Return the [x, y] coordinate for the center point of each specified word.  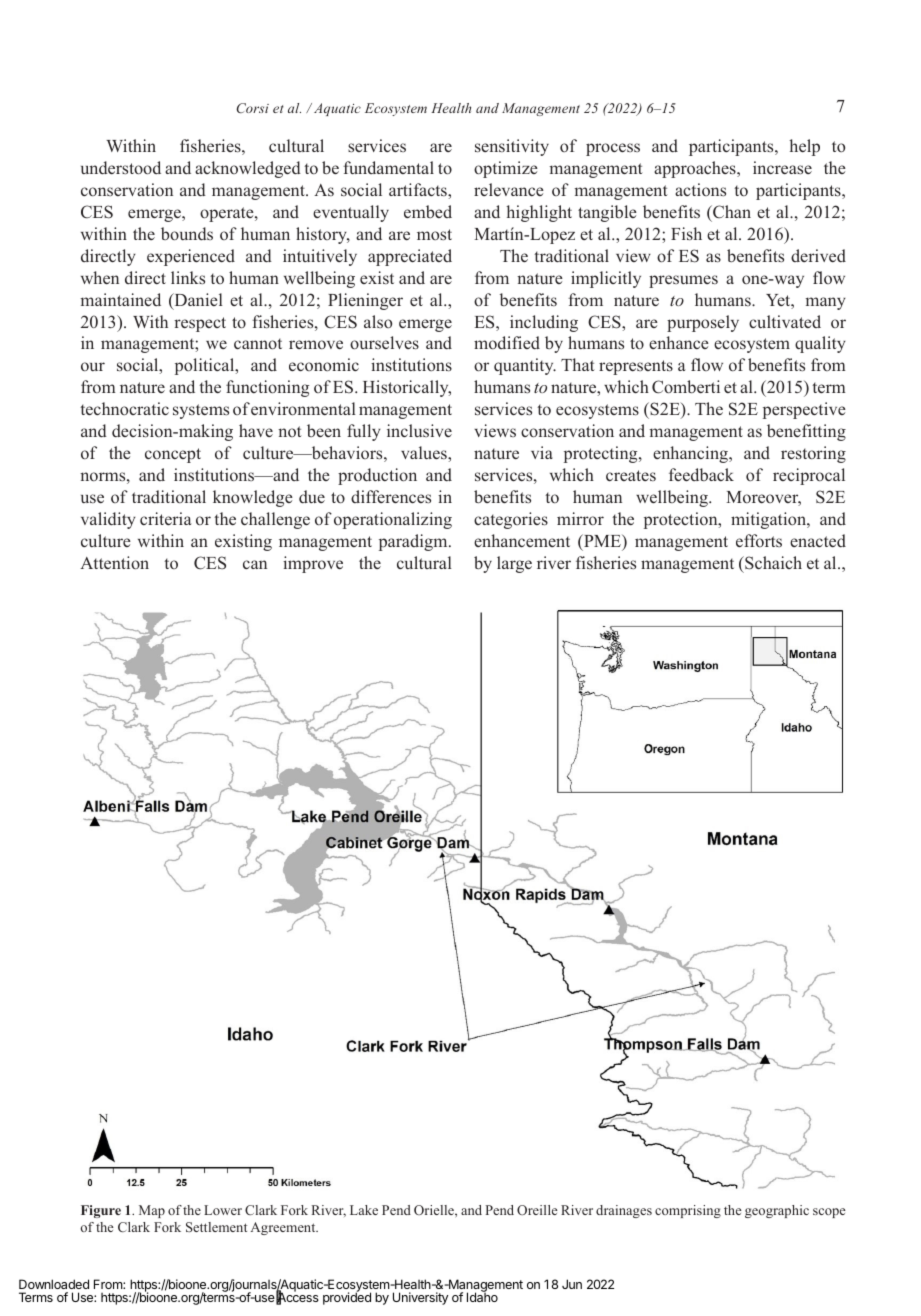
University [420, 1298]
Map [152, 1211]
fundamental [388, 167]
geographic [777, 1211]
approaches [696, 169]
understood [121, 168]
